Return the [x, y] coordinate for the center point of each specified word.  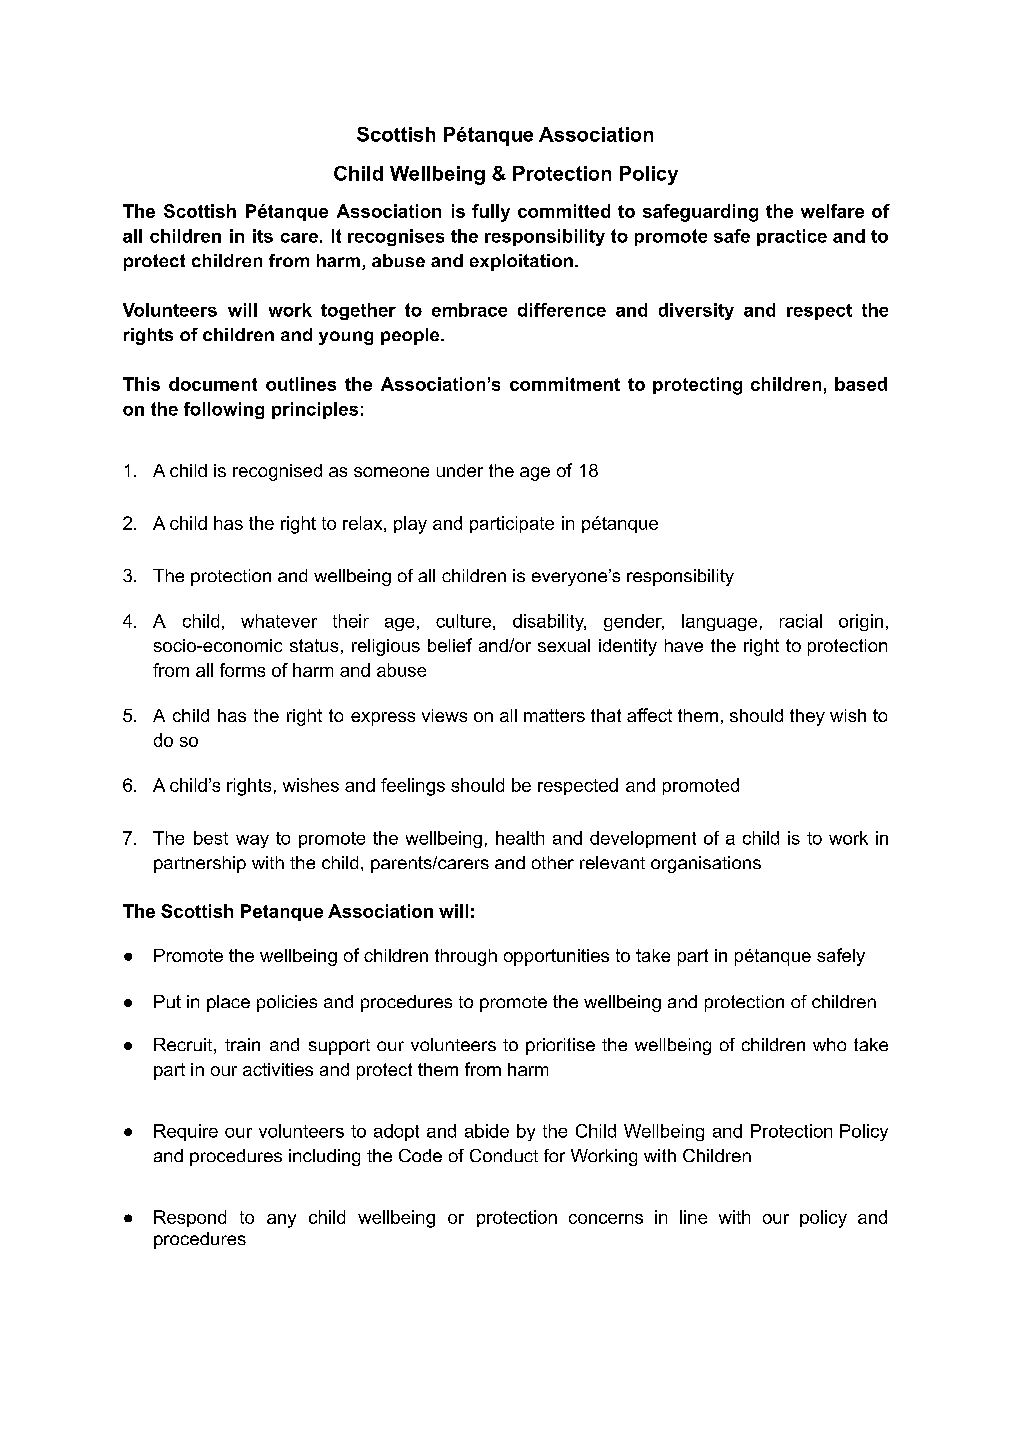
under [460, 470]
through [466, 957]
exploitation [521, 262]
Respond [190, 1218]
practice [792, 237]
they [807, 717]
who [829, 1044]
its [263, 236]
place [228, 1003]
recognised [277, 472]
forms [242, 670]
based [861, 384]
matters [554, 715]
